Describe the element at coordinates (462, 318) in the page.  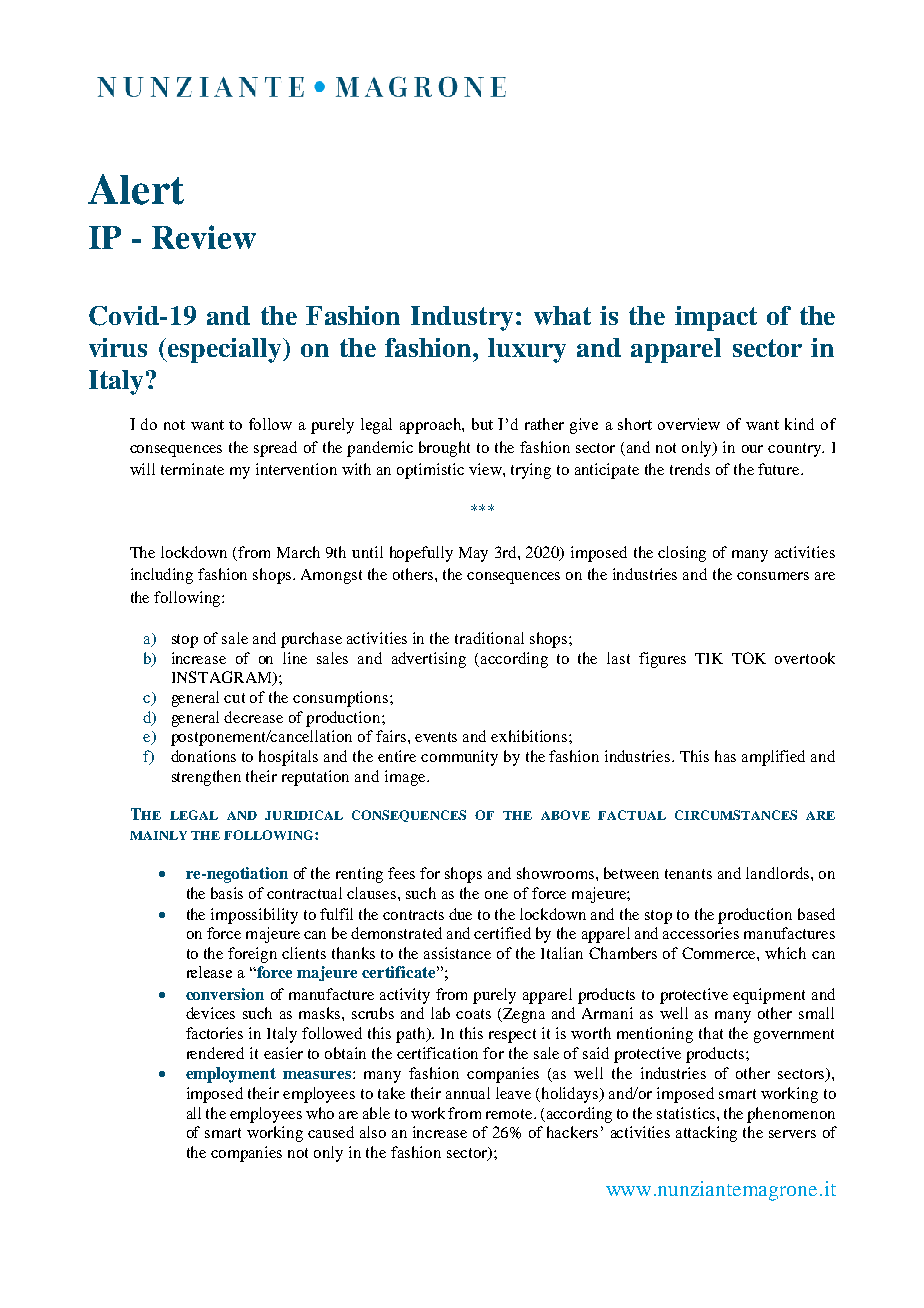
I see `Industry` at that location.
